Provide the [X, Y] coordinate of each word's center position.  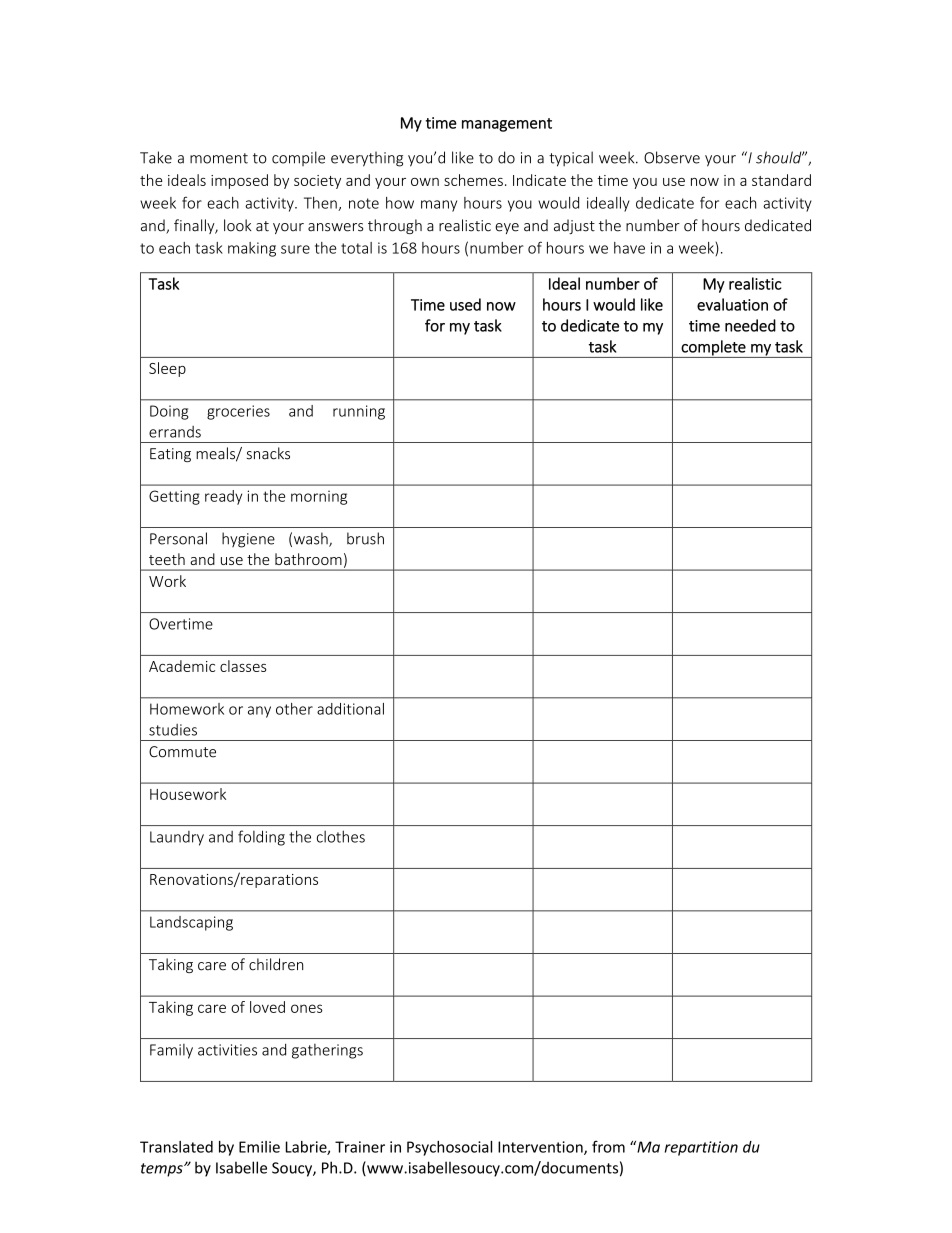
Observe [672, 157]
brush [365, 538]
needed [750, 325]
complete [713, 349]
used [465, 304]
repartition [701, 1148]
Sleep [167, 369]
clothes [341, 836]
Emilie [259, 1147]
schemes [473, 180]
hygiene [248, 540]
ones [307, 1008]
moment [219, 158]
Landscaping [191, 923]
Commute [182, 752]
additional [350, 709]
